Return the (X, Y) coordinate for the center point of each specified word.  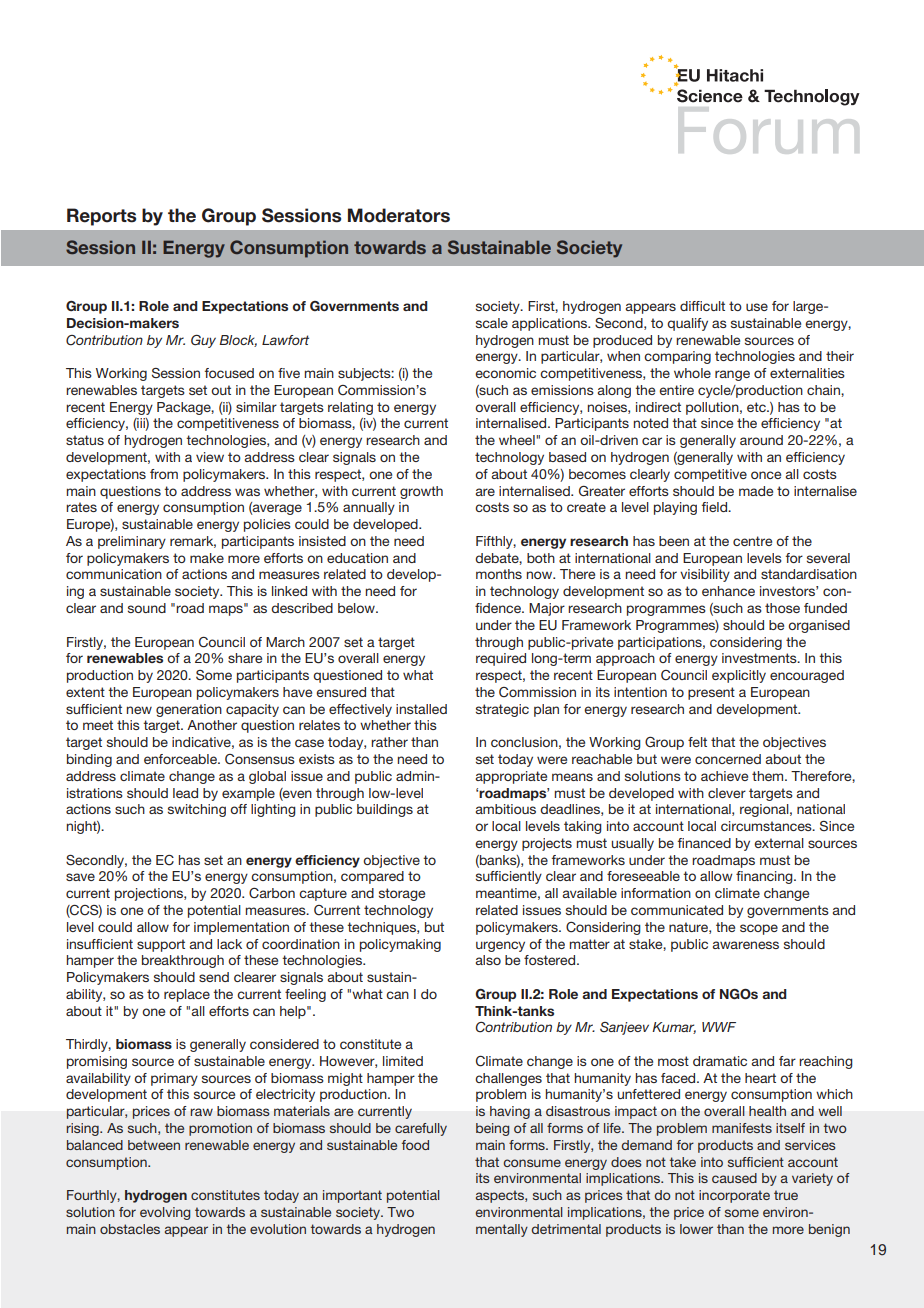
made (756, 491)
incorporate (734, 1196)
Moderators (399, 215)
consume (532, 1163)
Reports (101, 217)
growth (421, 492)
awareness (745, 945)
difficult (702, 306)
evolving (165, 1213)
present (711, 693)
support (161, 945)
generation (189, 710)
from (164, 474)
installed (421, 709)
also (488, 960)
